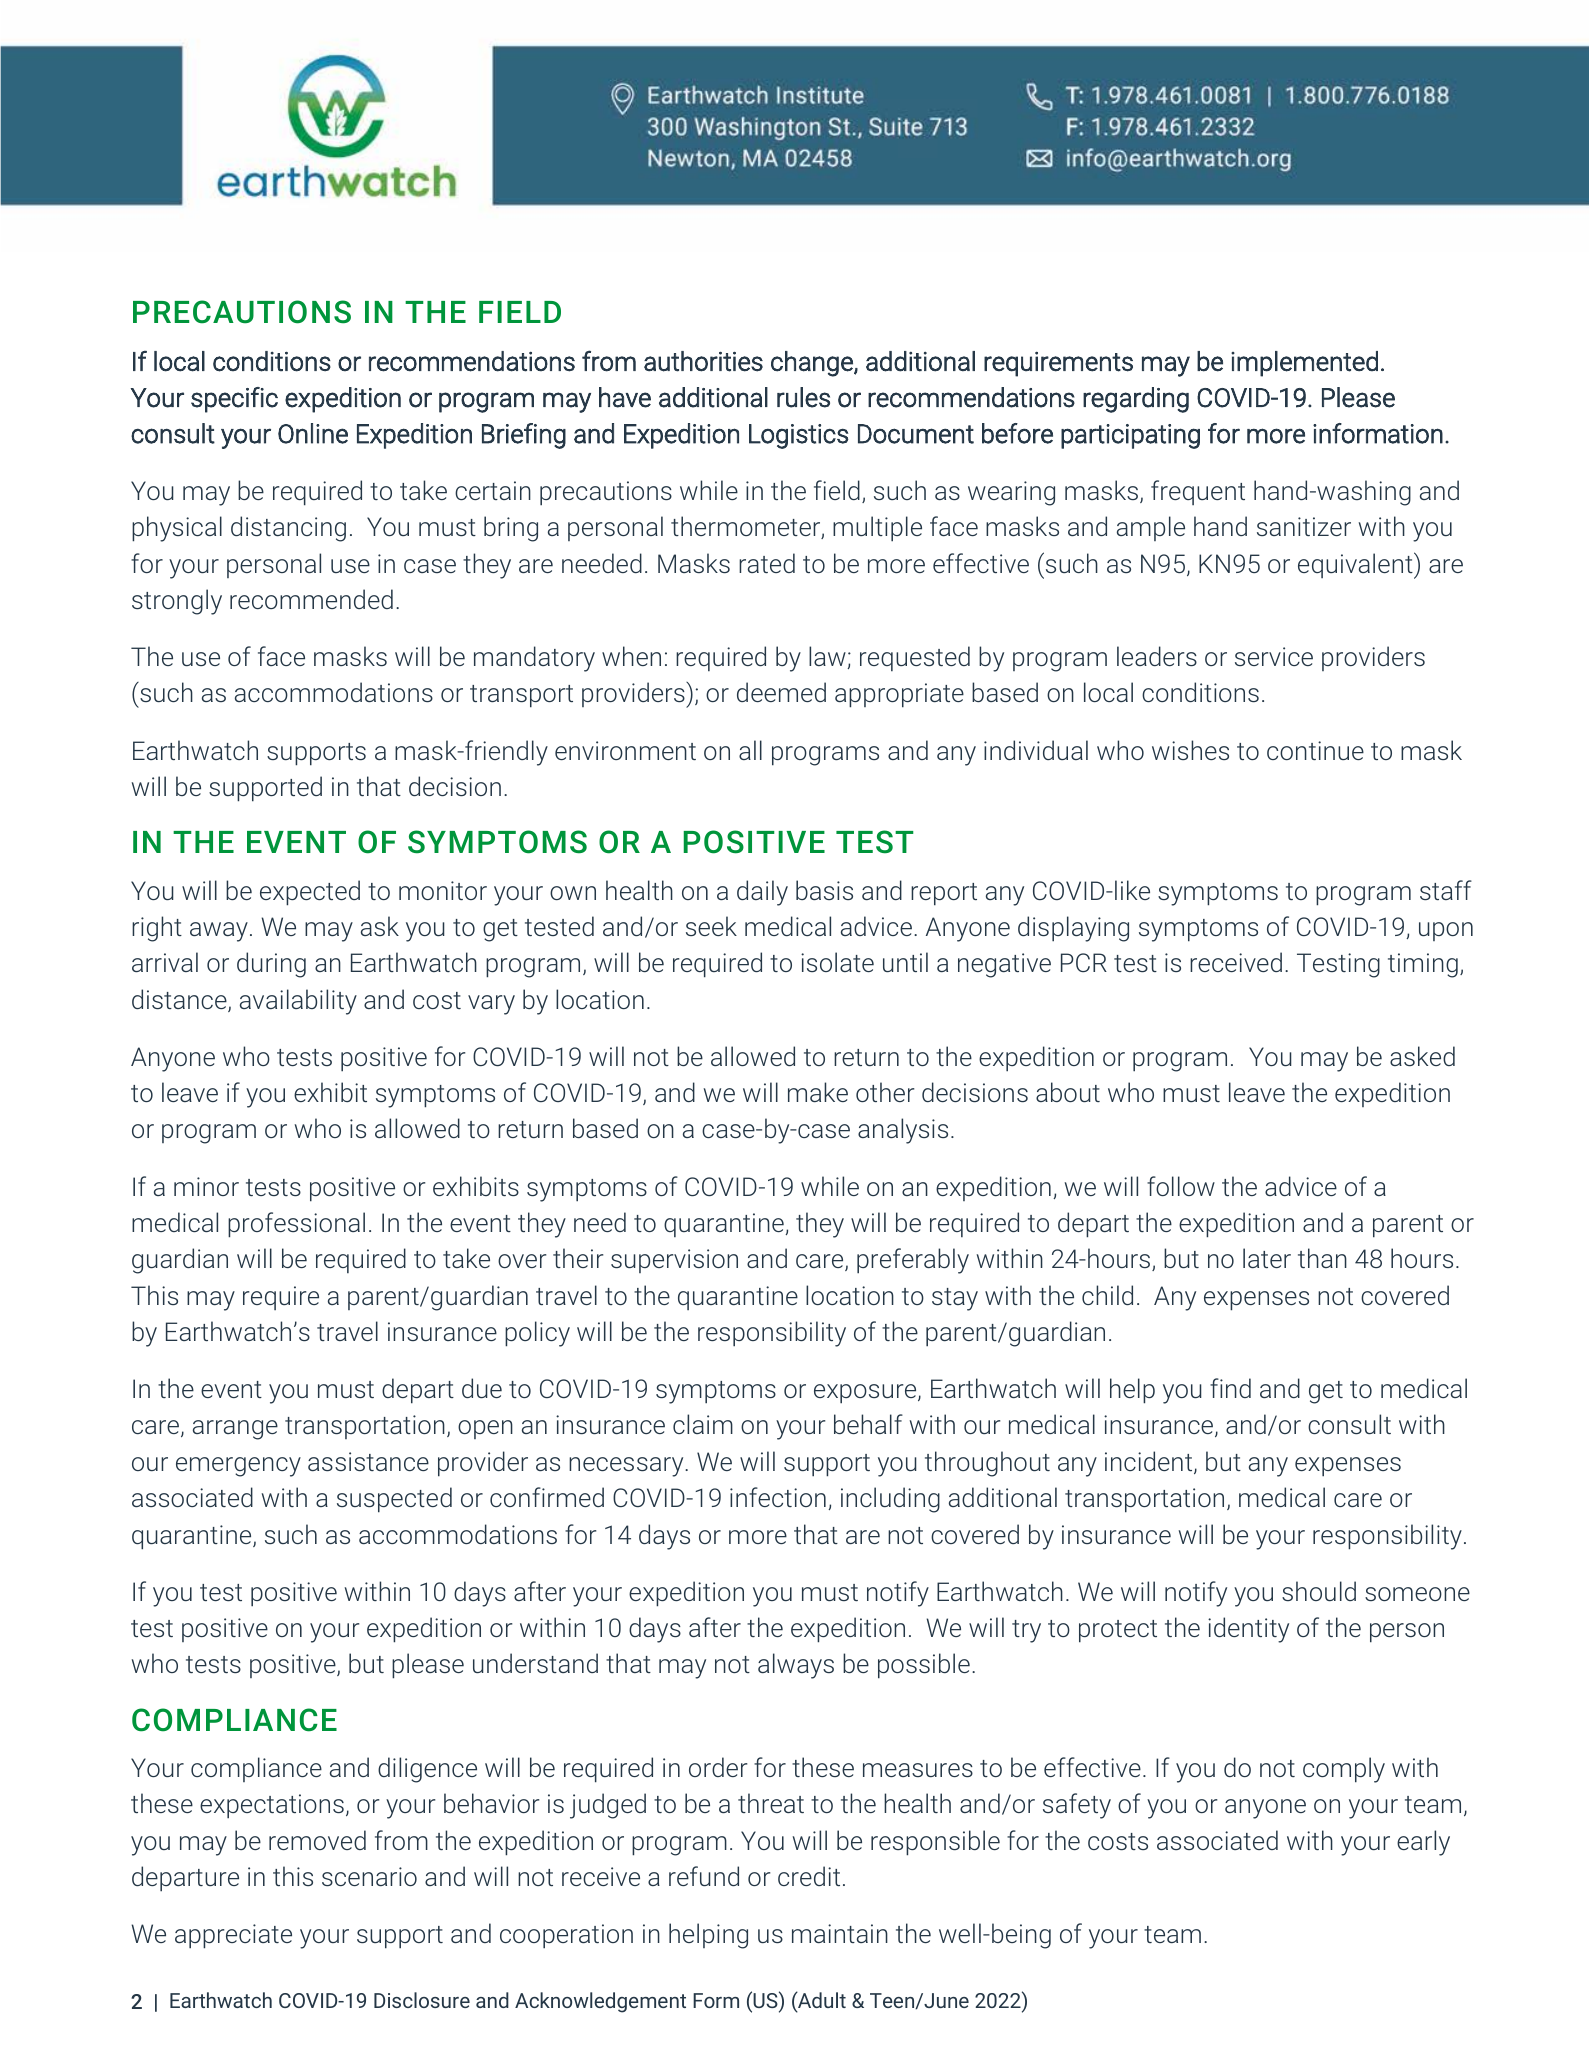 The width and height of the document is (1589, 2056). Describe the element at coordinates (824, 890) in the document. I see `basis` at that location.
